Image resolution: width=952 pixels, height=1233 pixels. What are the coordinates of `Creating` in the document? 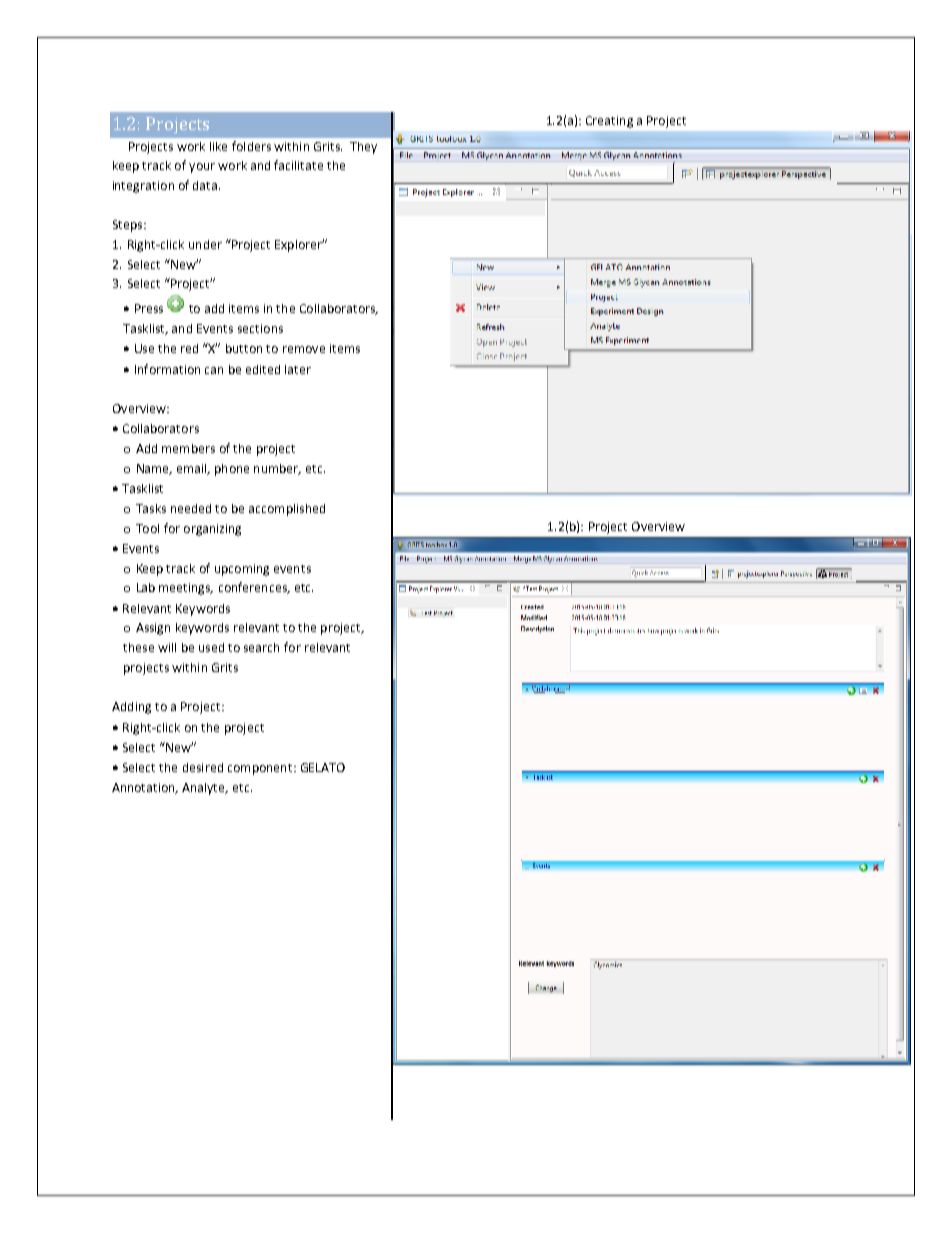 It's located at (609, 122).
